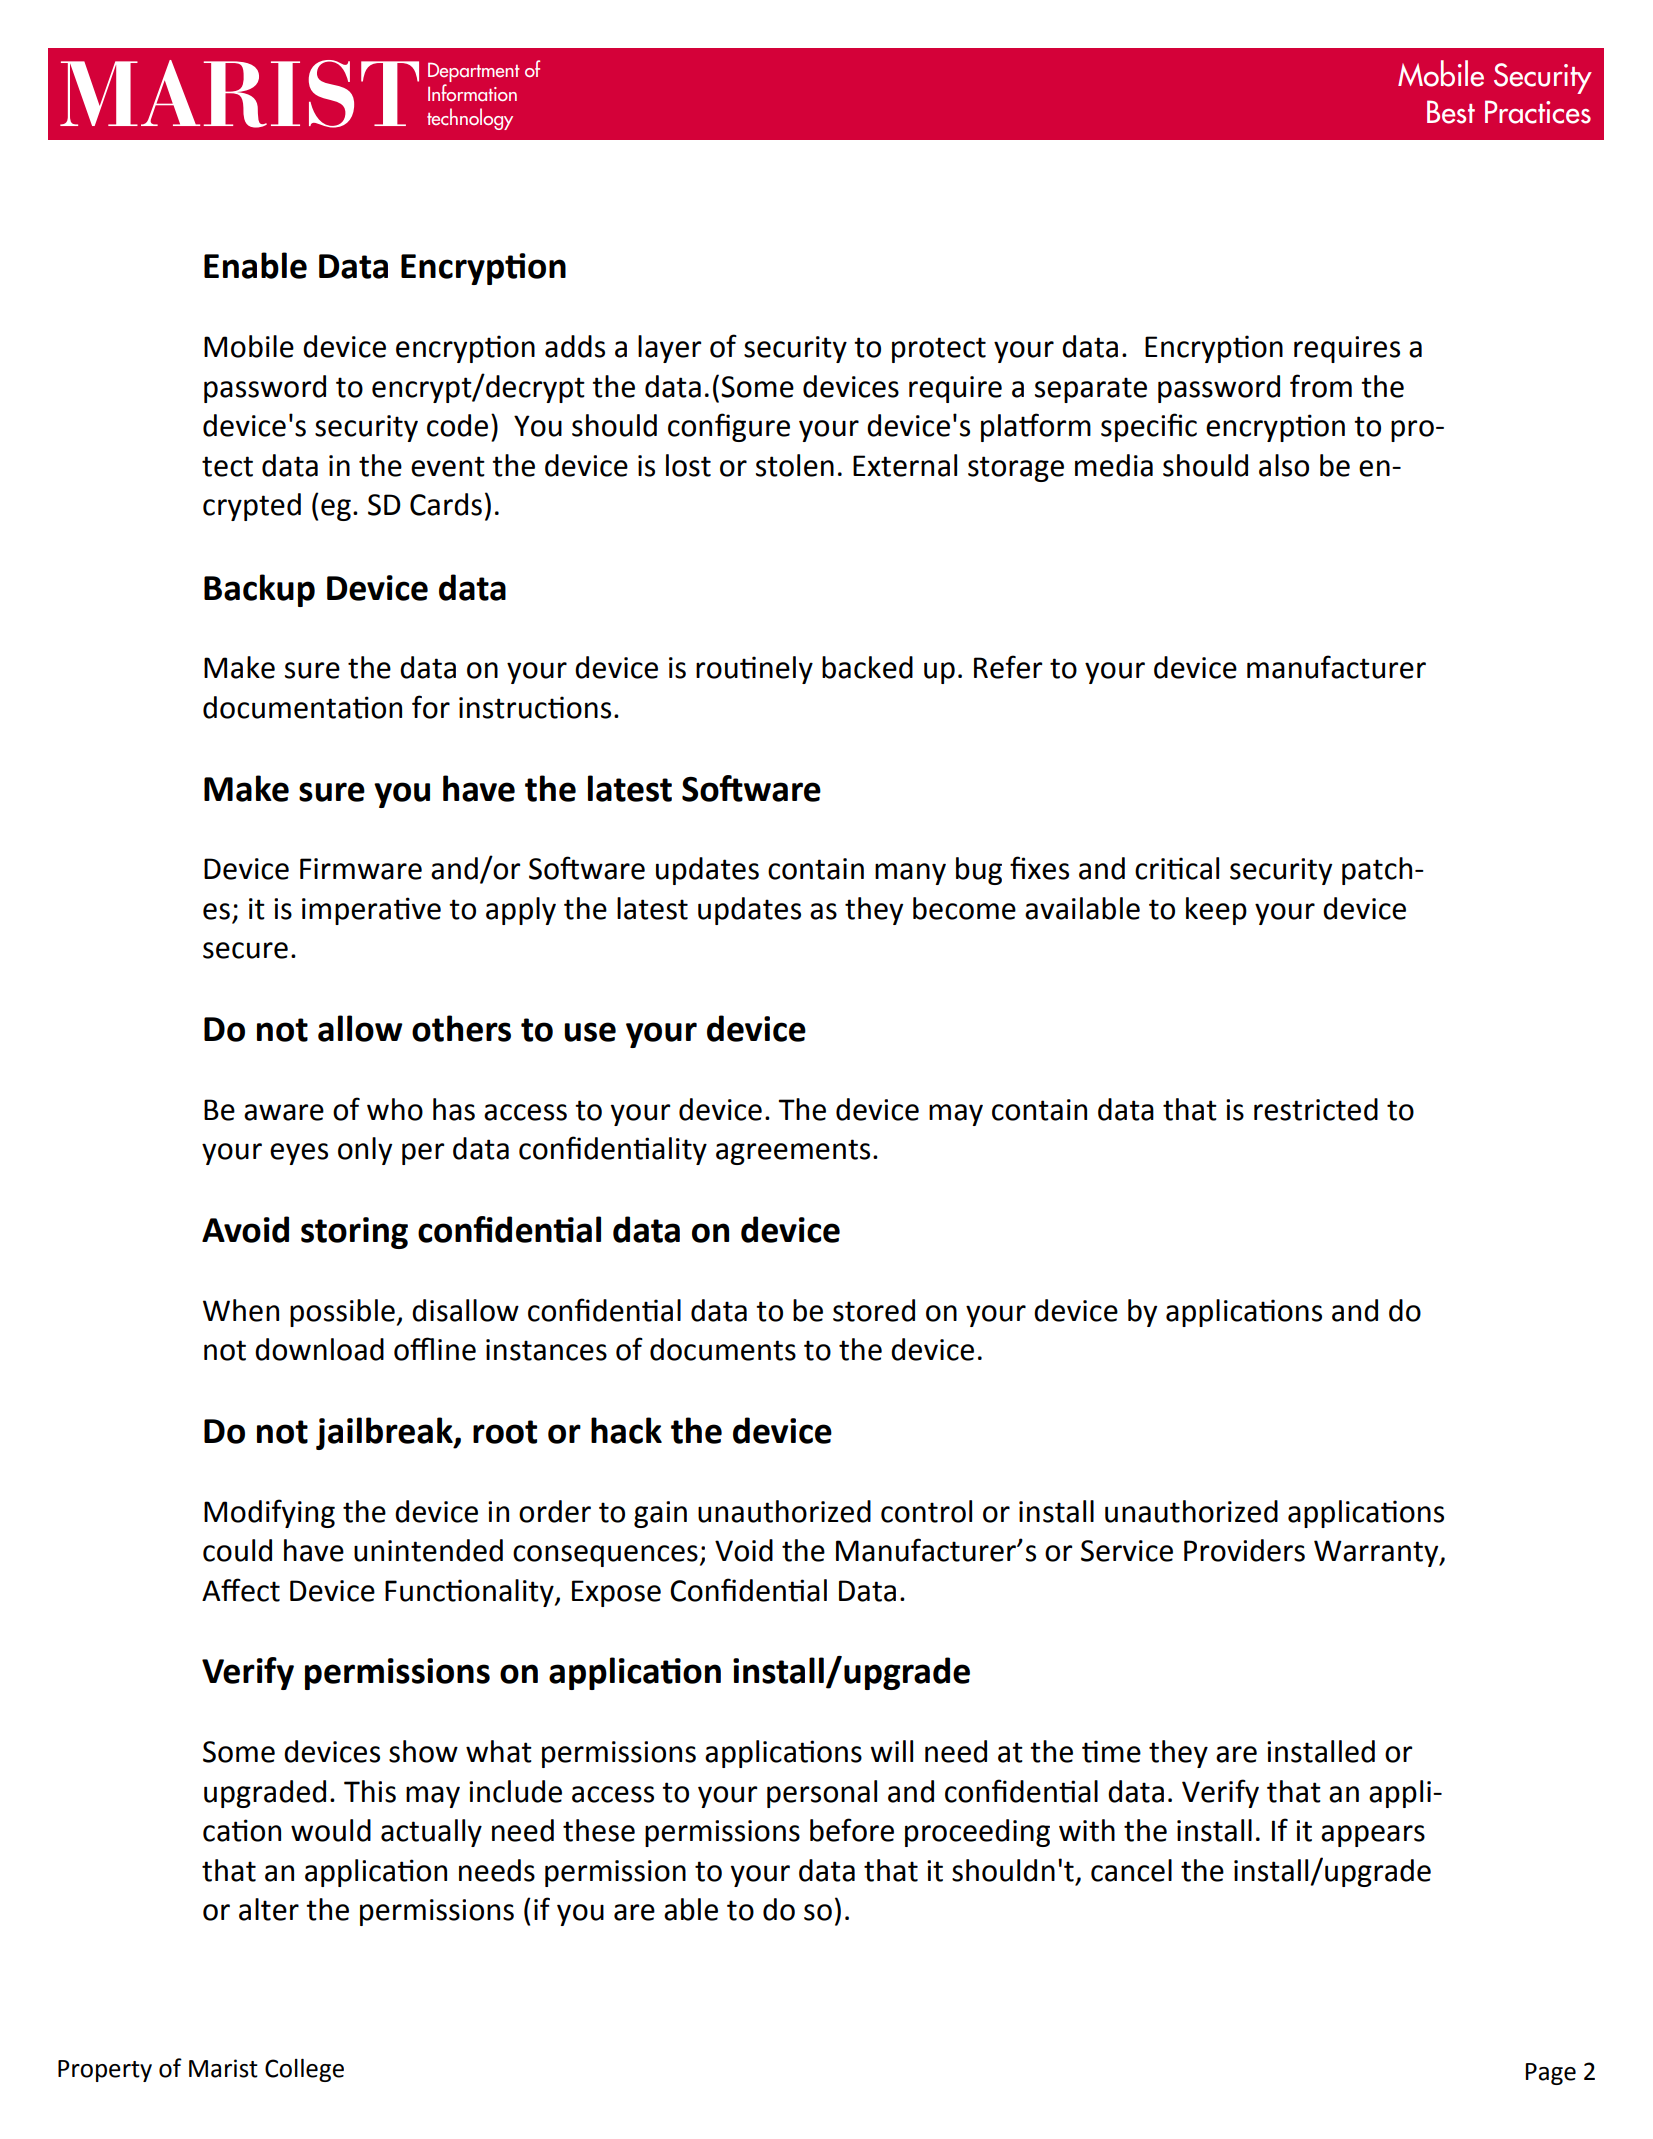 The width and height of the screenshot is (1653, 2139). Describe the element at coordinates (793, 1152) in the screenshot. I see `agreements` at that location.
